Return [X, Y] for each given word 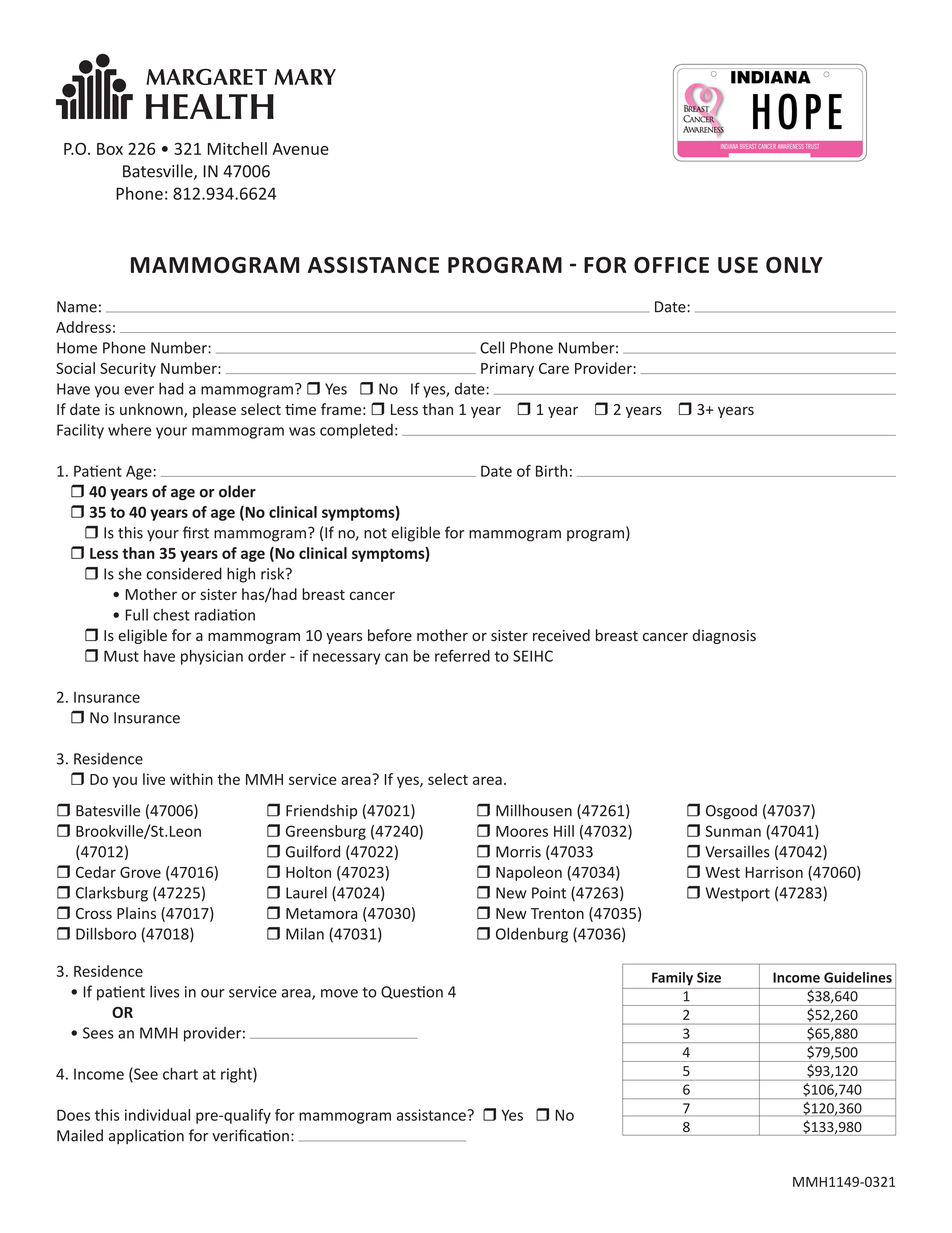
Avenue [300, 149]
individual [157, 1115]
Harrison [774, 872]
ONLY [794, 265]
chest [171, 615]
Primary [507, 369]
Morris [518, 852]
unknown [152, 410]
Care [554, 368]
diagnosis [724, 636]
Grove [140, 872]
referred [462, 656]
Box [110, 149]
